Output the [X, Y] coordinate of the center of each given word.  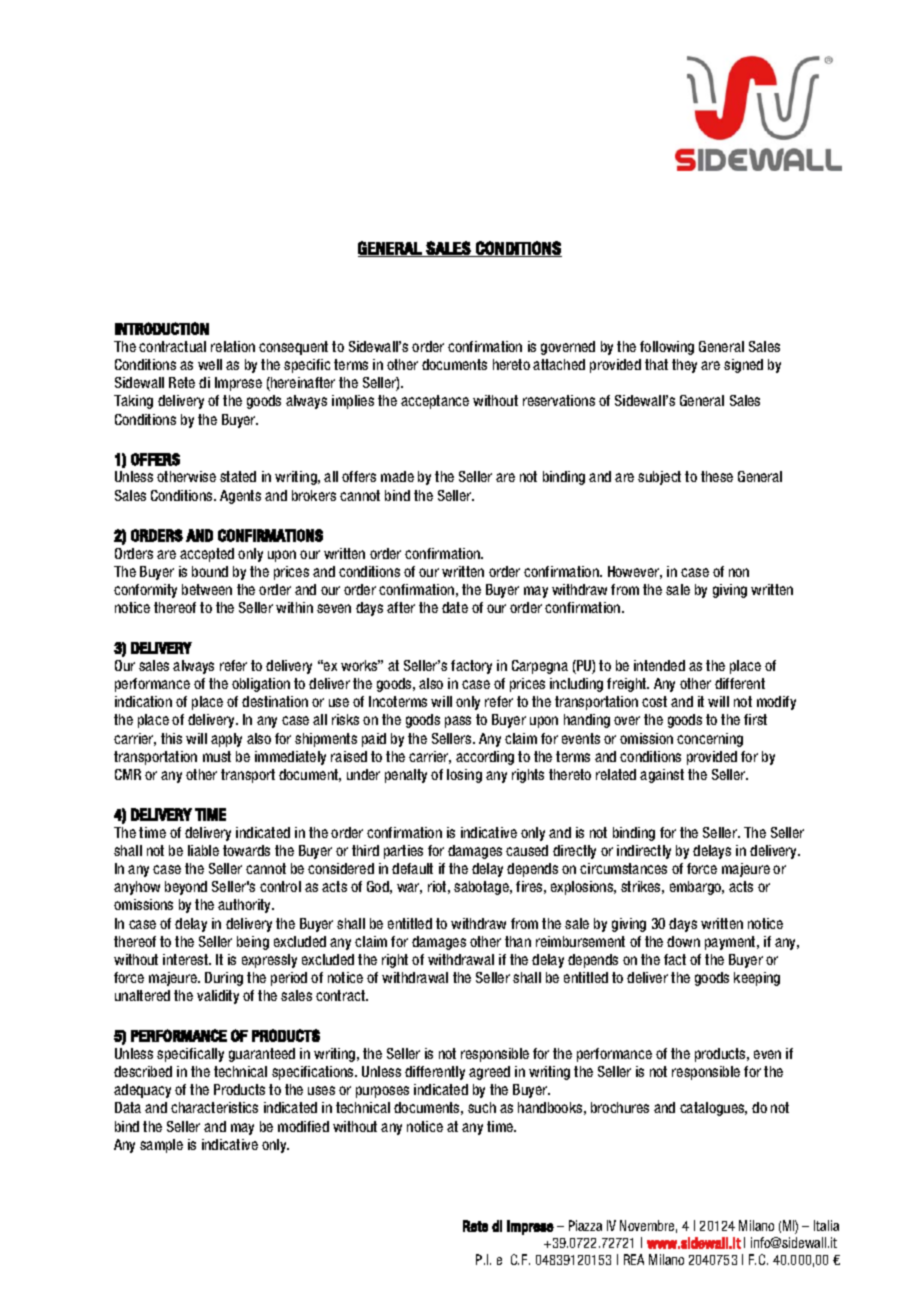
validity [218, 997]
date [455, 607]
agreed [489, 1073]
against [662, 776]
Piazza [585, 1225]
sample [161, 1146]
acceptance [435, 402]
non [739, 572]
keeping [757, 979]
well [210, 364]
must [217, 756]
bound [210, 571]
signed [743, 366]
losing [464, 776]
